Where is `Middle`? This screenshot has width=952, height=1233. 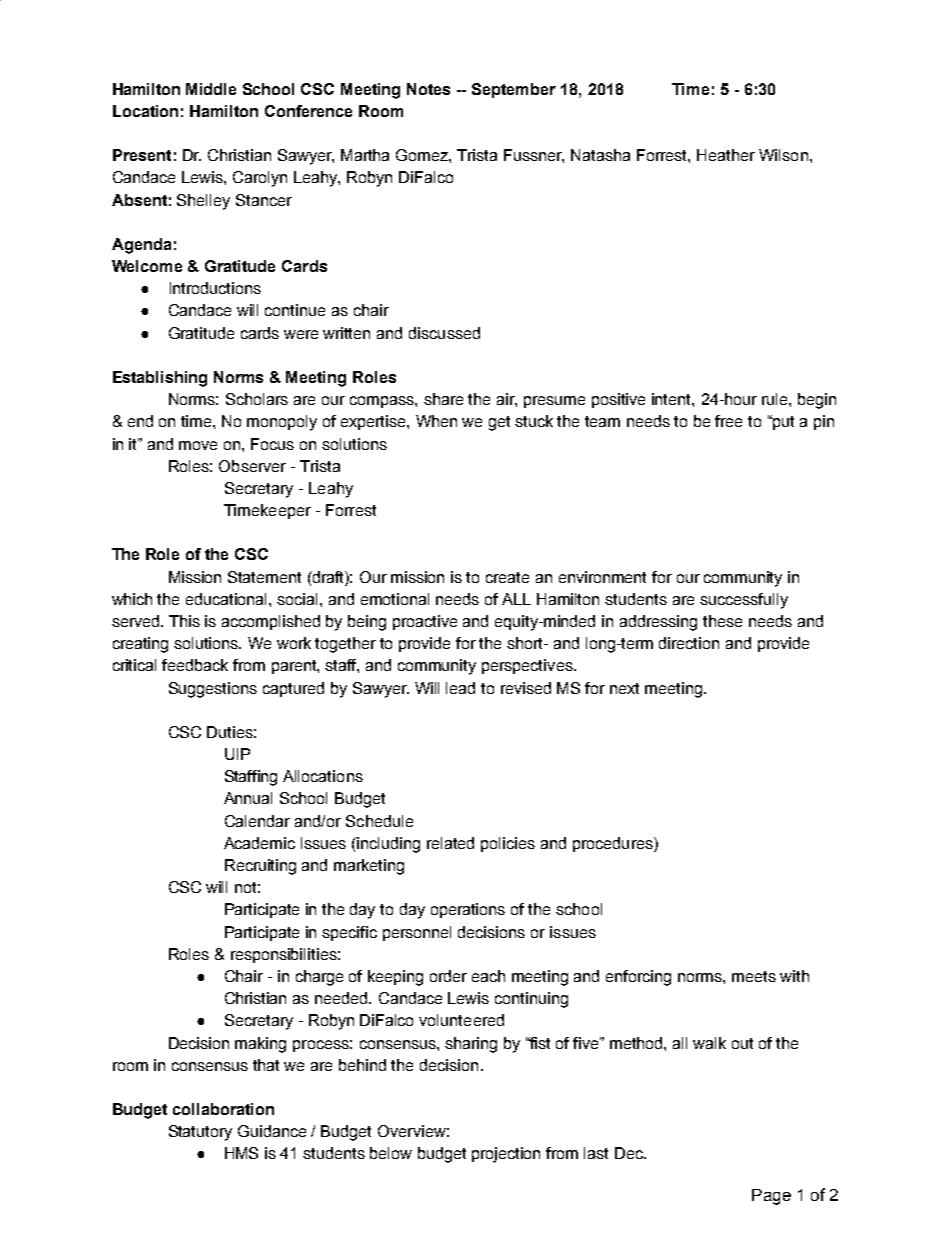 Middle is located at coordinates (211, 89).
